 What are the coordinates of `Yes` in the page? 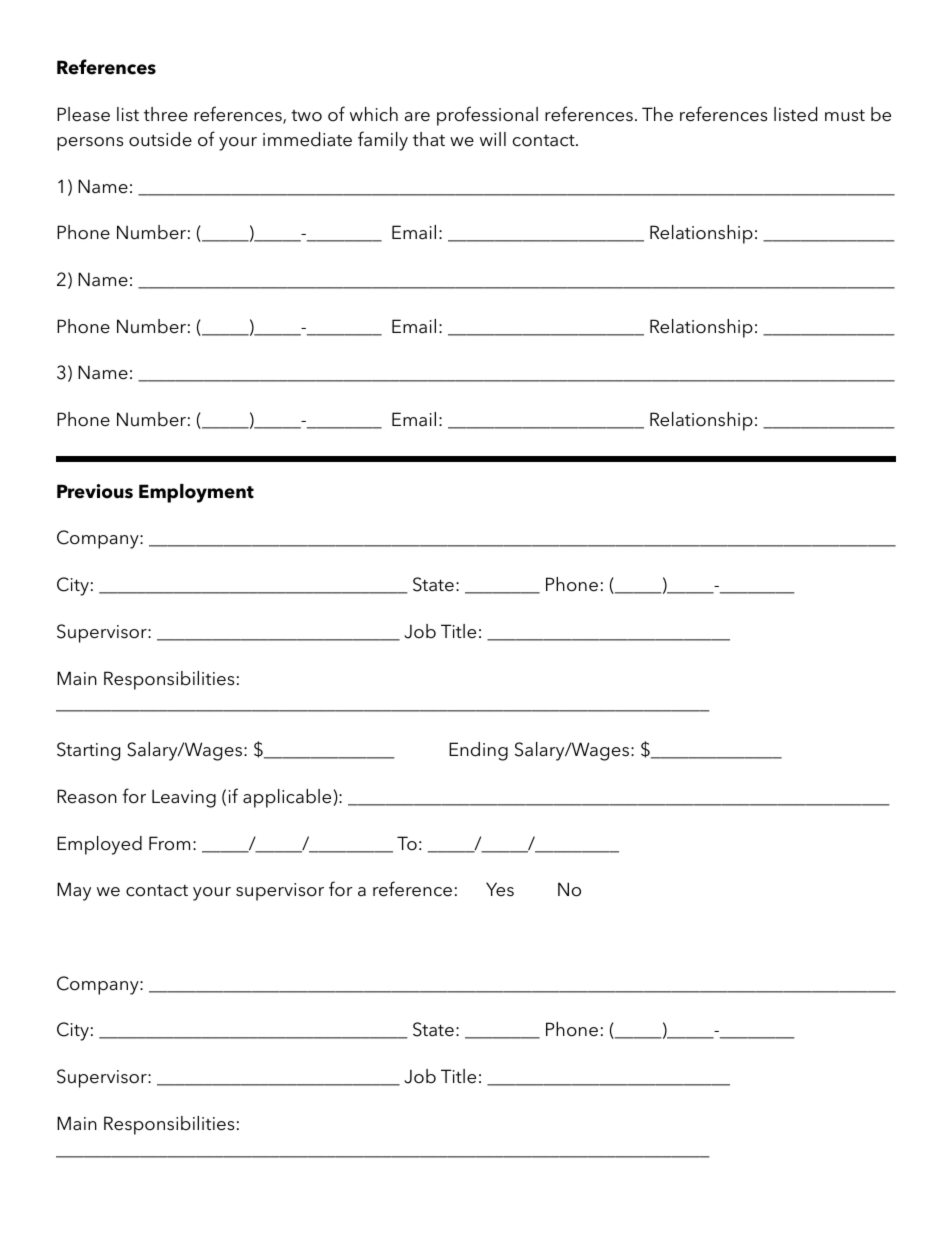 It's located at (500, 889).
